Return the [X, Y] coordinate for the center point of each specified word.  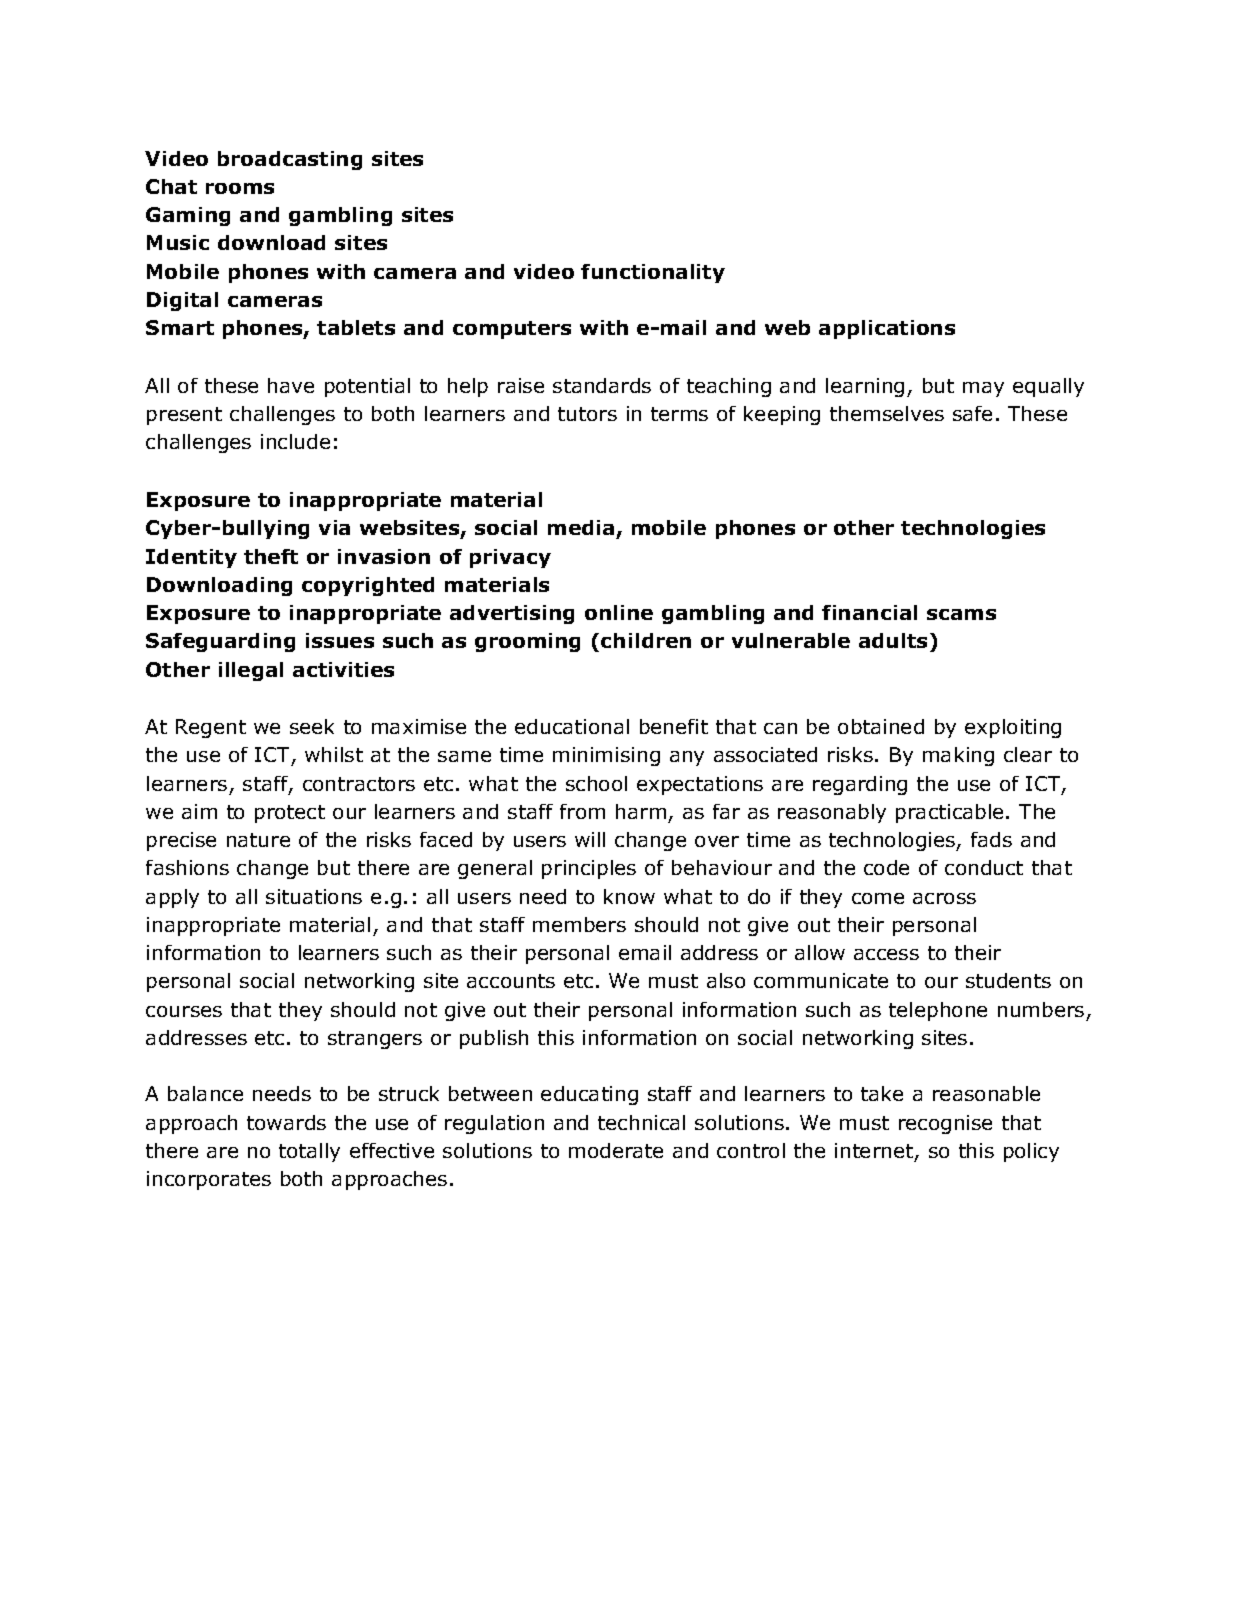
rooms [240, 188]
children [646, 640]
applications [887, 329]
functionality [653, 273]
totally [309, 1152]
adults [893, 640]
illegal [251, 671]
